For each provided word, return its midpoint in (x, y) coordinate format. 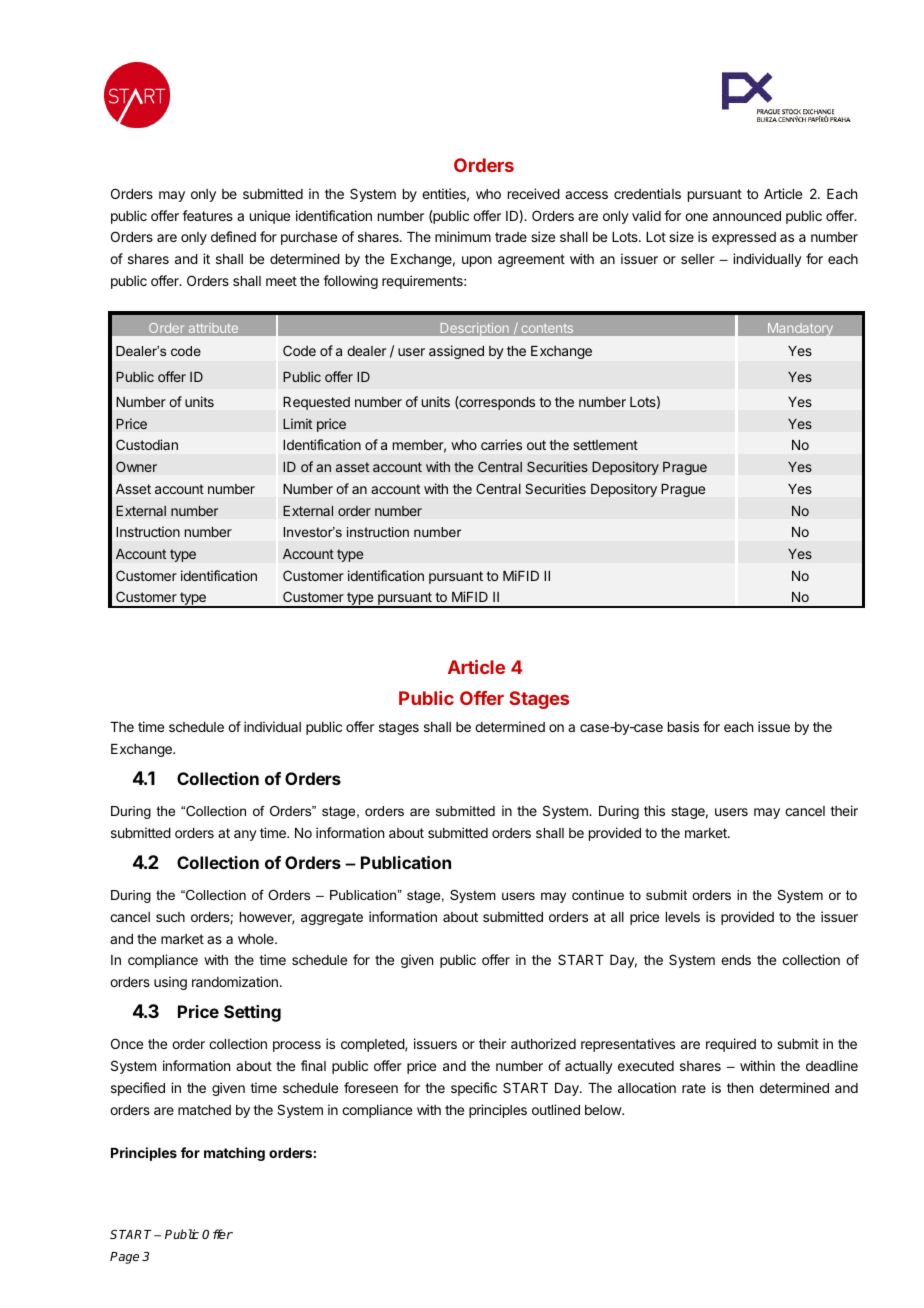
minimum (463, 236)
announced (747, 216)
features (207, 215)
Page (124, 1258)
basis (683, 726)
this (654, 810)
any (245, 835)
